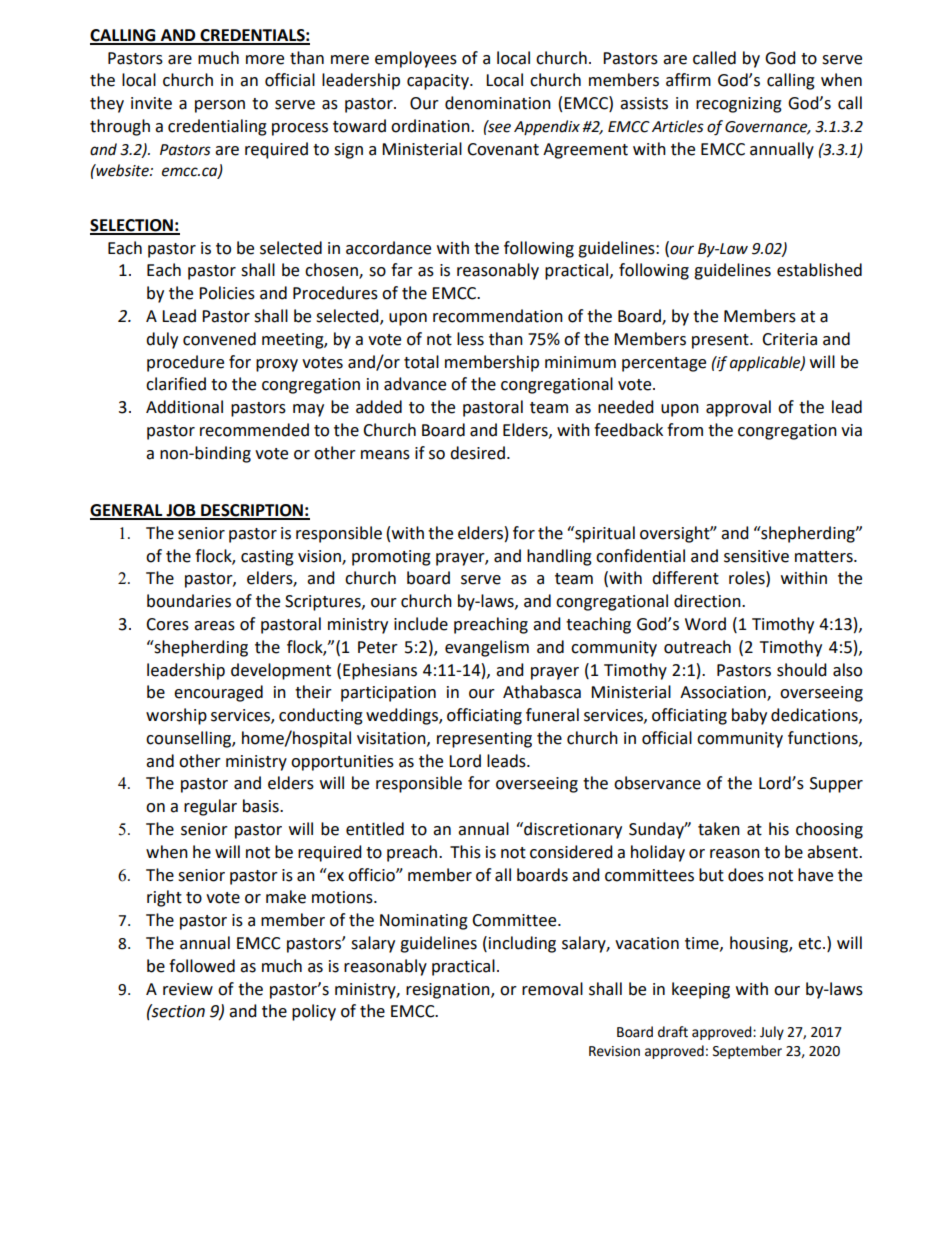 The image size is (952, 1233). I want to click on recognizing, so click(739, 105).
